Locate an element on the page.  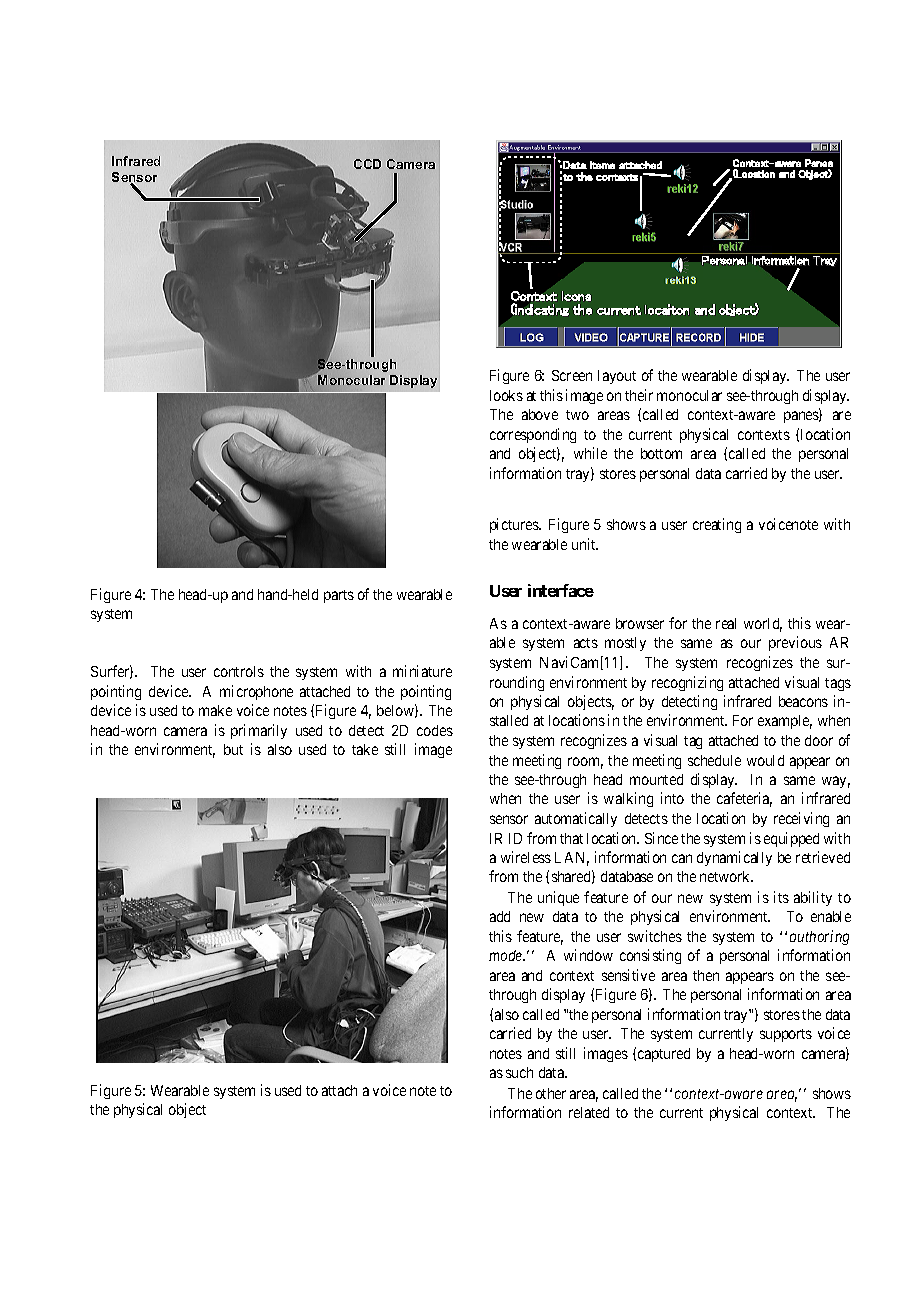
CCD is located at coordinates (367, 164).
